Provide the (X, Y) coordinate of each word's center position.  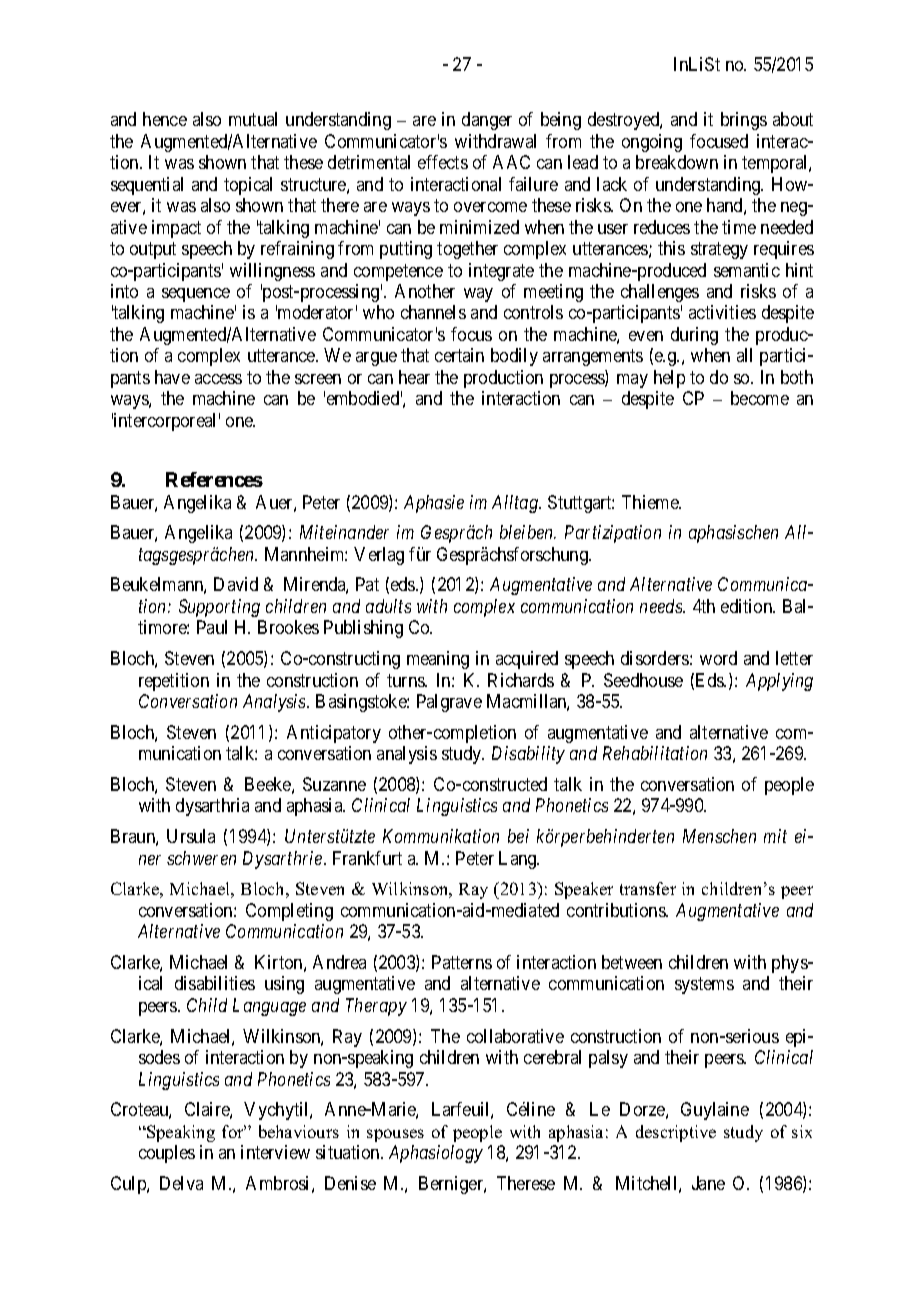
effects (443, 162)
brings (744, 121)
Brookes (288, 627)
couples (167, 1154)
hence (165, 119)
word (718, 658)
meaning (438, 660)
